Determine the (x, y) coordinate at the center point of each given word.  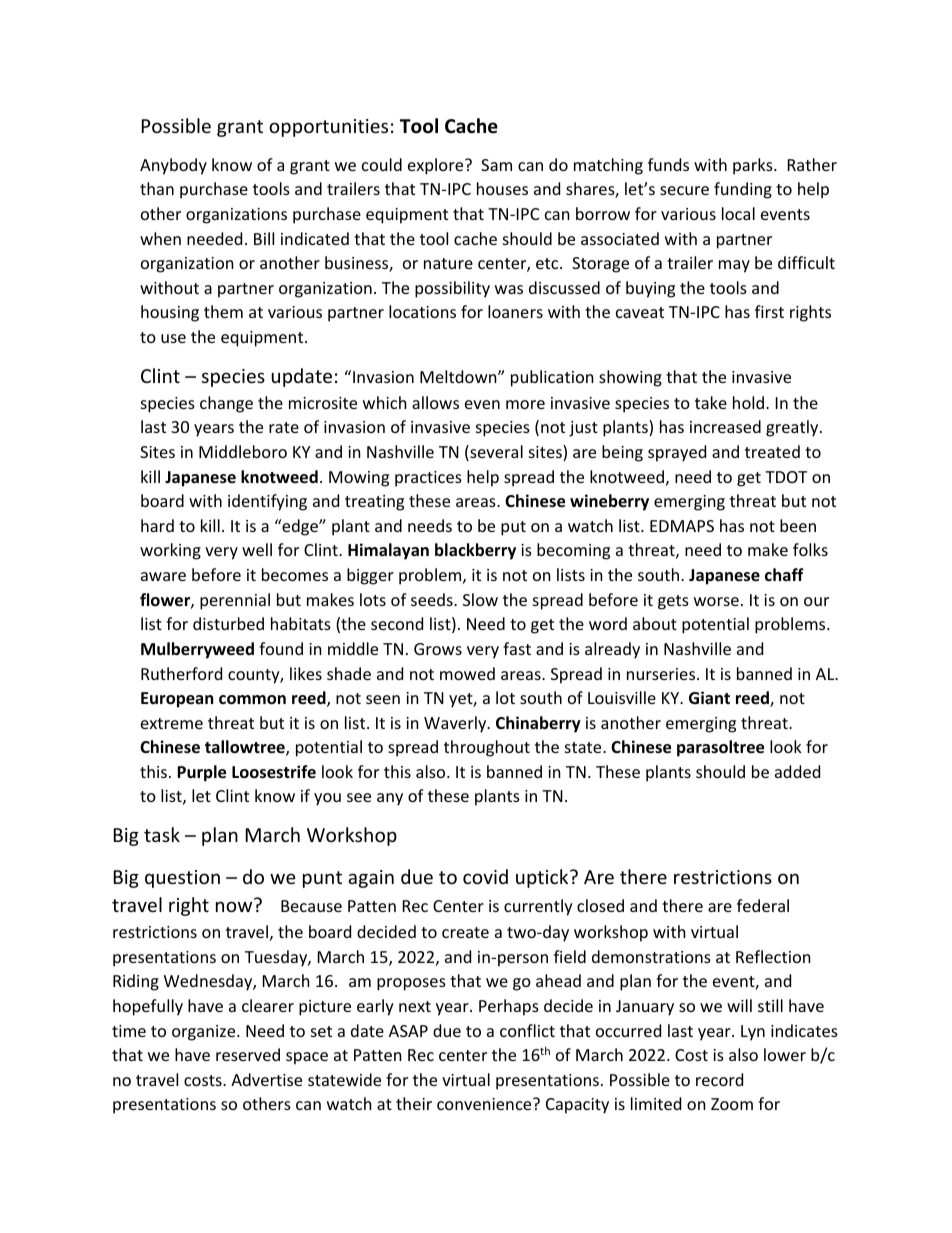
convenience (485, 1104)
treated (772, 451)
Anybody (173, 166)
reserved (248, 1054)
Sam (496, 165)
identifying (267, 502)
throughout (487, 748)
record (719, 1079)
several (495, 453)
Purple (201, 773)
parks (754, 166)
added (797, 771)
